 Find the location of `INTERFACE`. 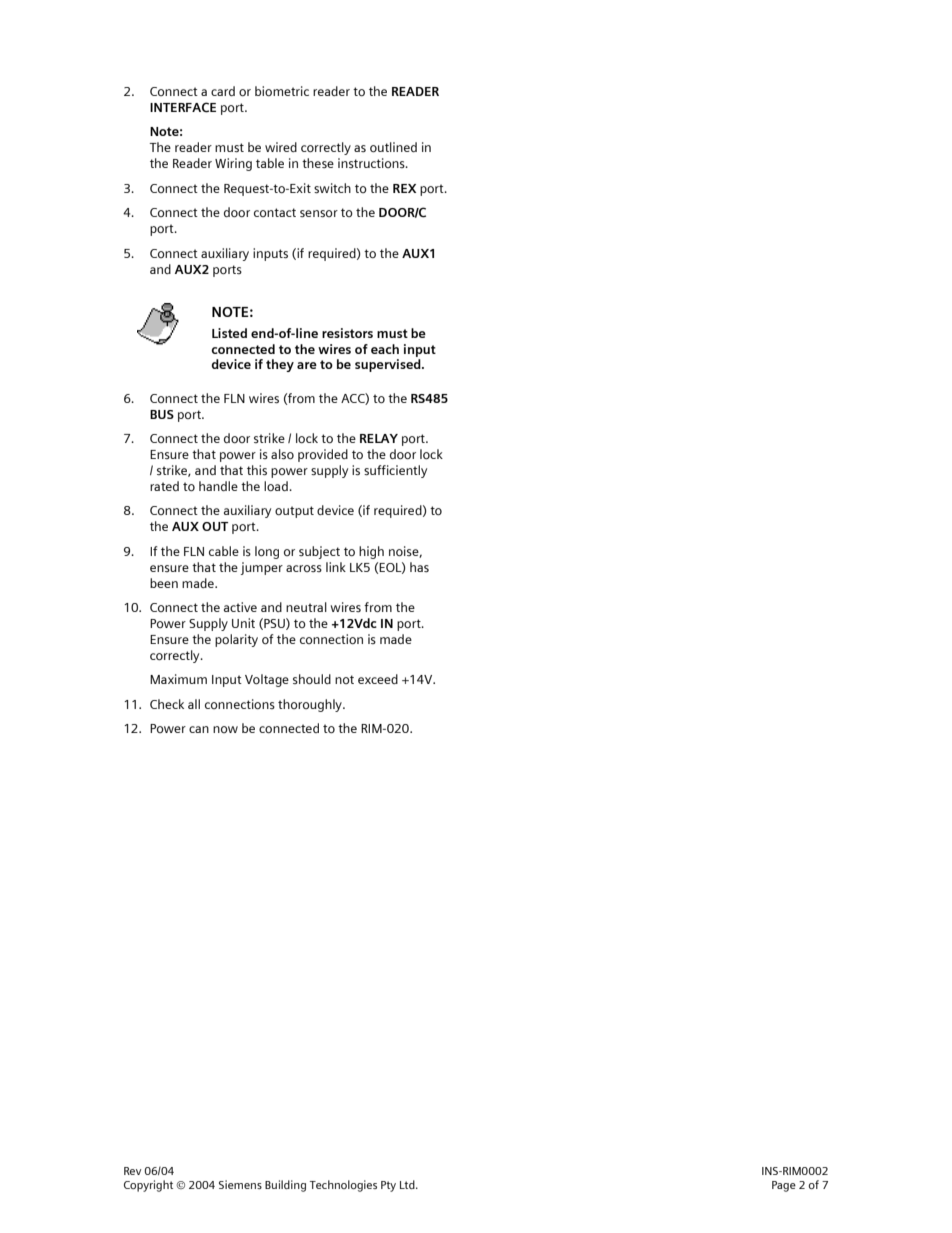

INTERFACE is located at coordinates (183, 107).
